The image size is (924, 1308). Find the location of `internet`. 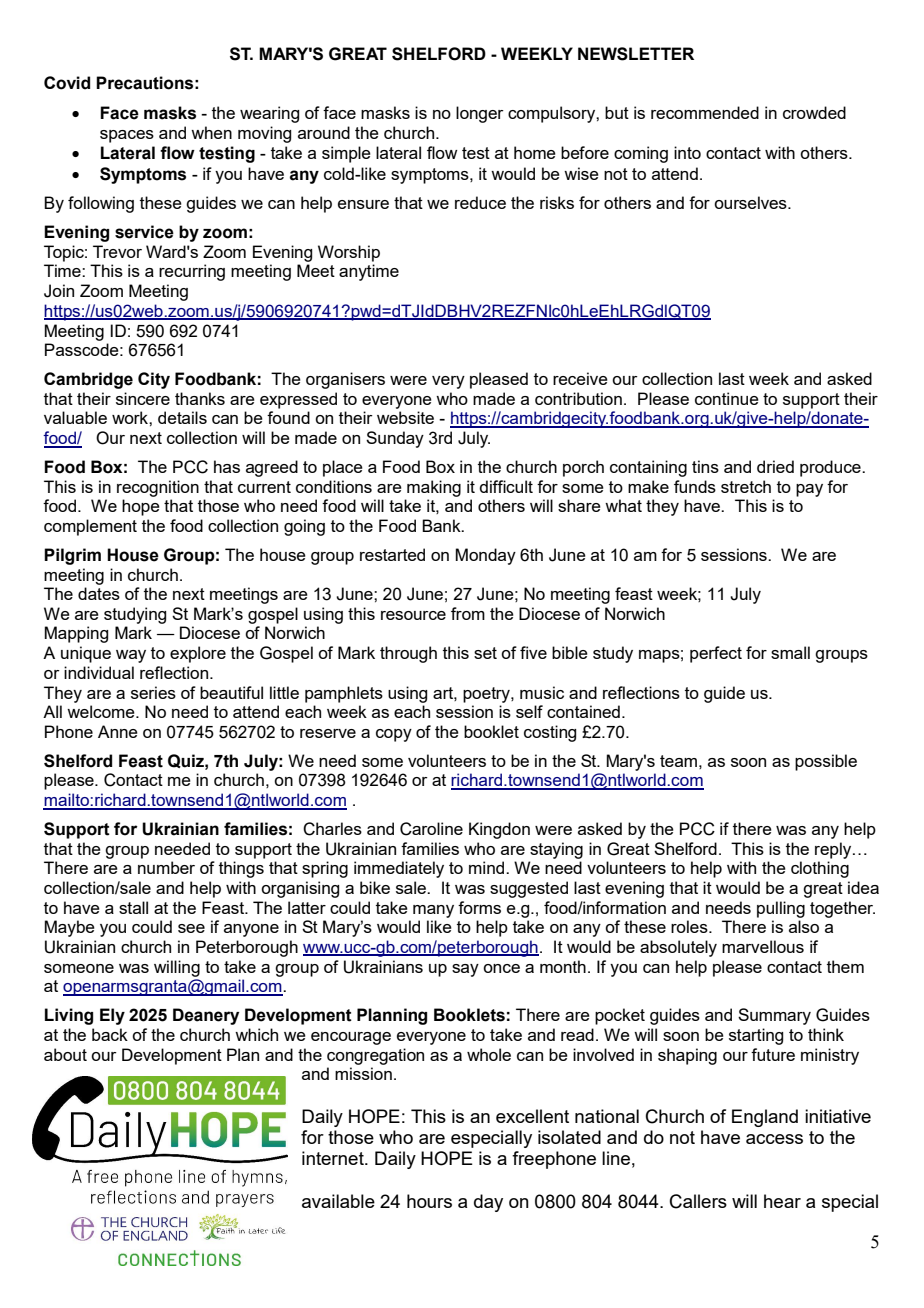

internet is located at coordinates (334, 1158).
